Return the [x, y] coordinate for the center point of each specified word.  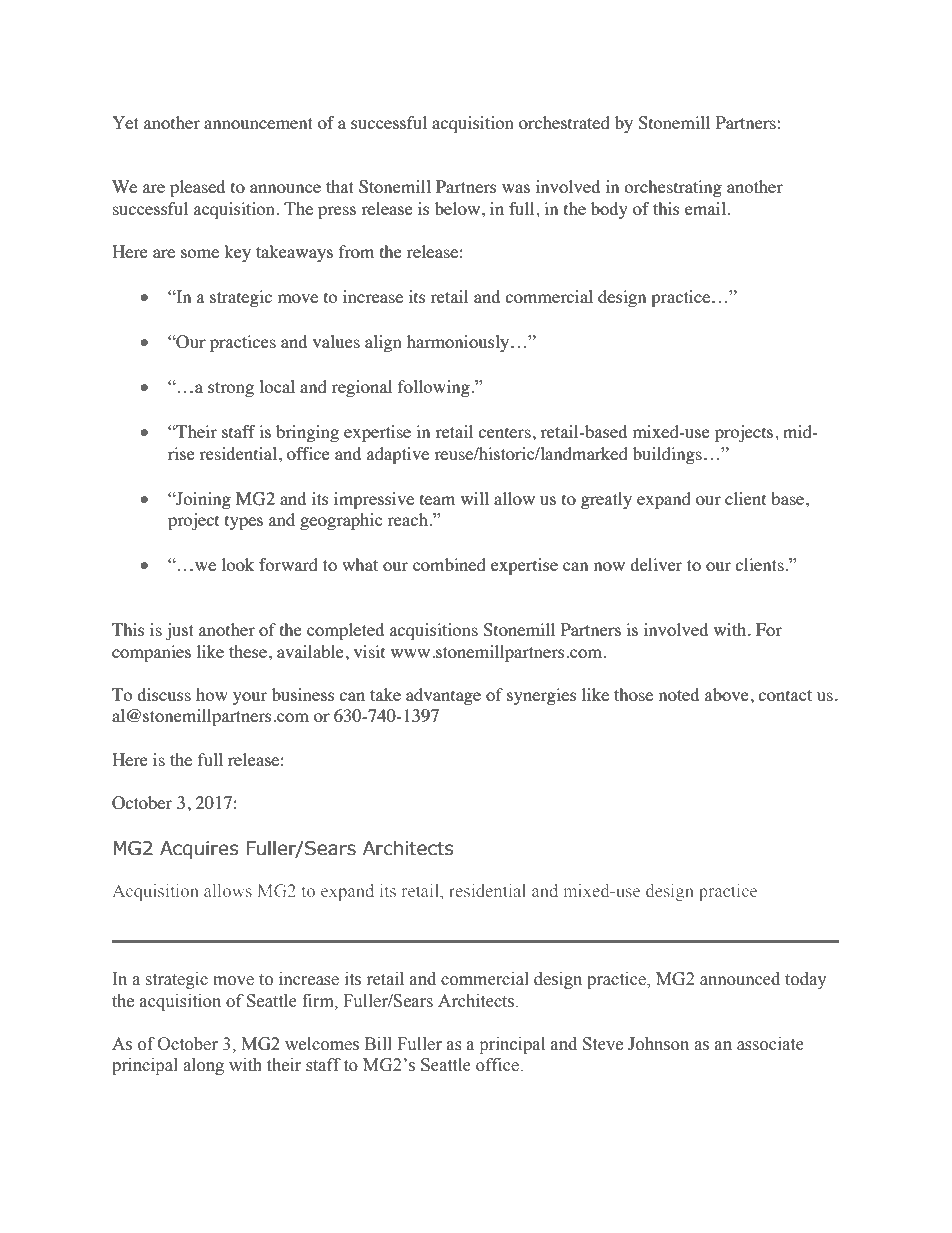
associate [770, 1044]
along [203, 1066]
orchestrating [673, 188]
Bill [378, 1043]
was [516, 188]
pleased [197, 188]
